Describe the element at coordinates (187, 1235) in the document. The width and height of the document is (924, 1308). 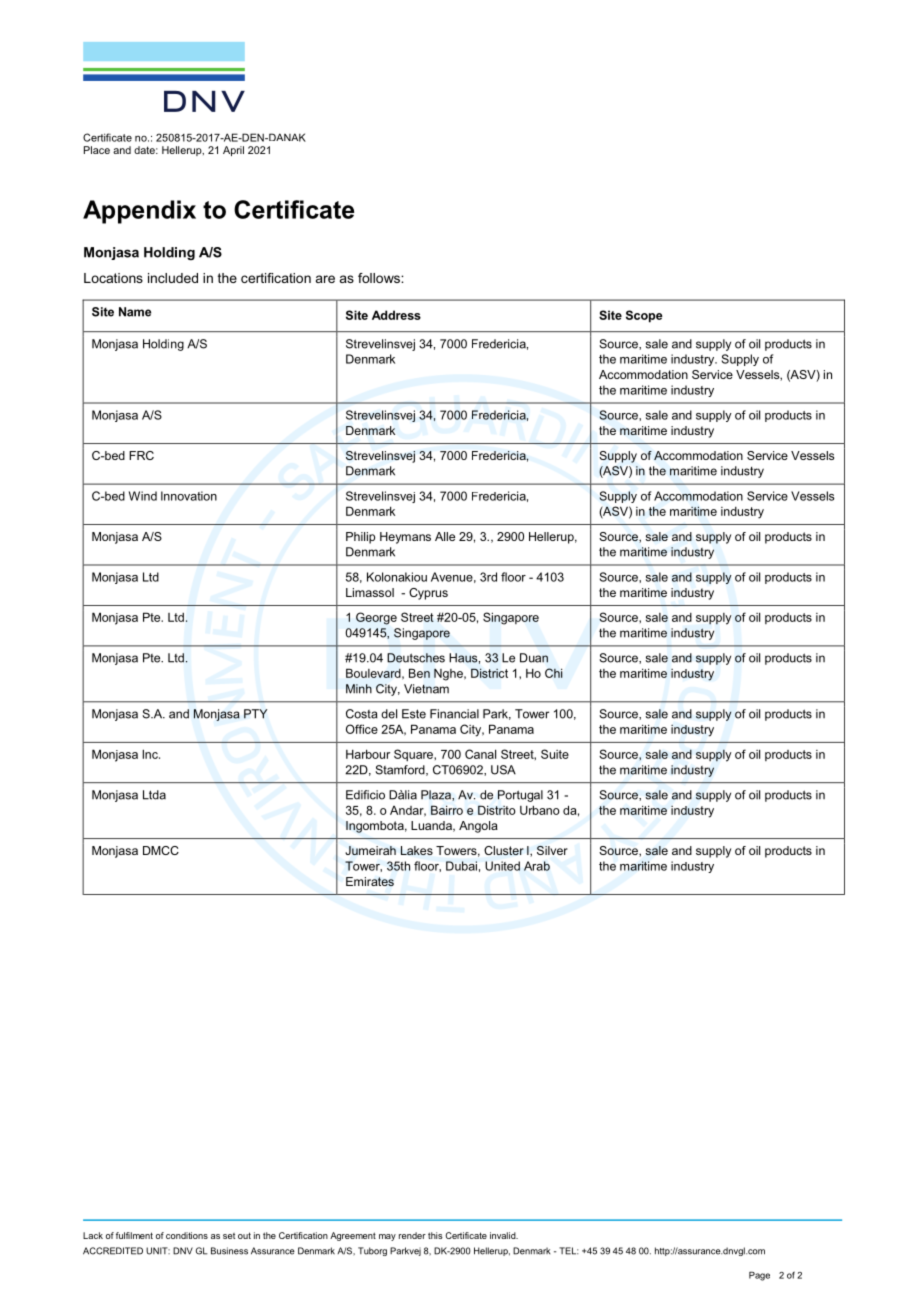
I see `conditions` at that location.
